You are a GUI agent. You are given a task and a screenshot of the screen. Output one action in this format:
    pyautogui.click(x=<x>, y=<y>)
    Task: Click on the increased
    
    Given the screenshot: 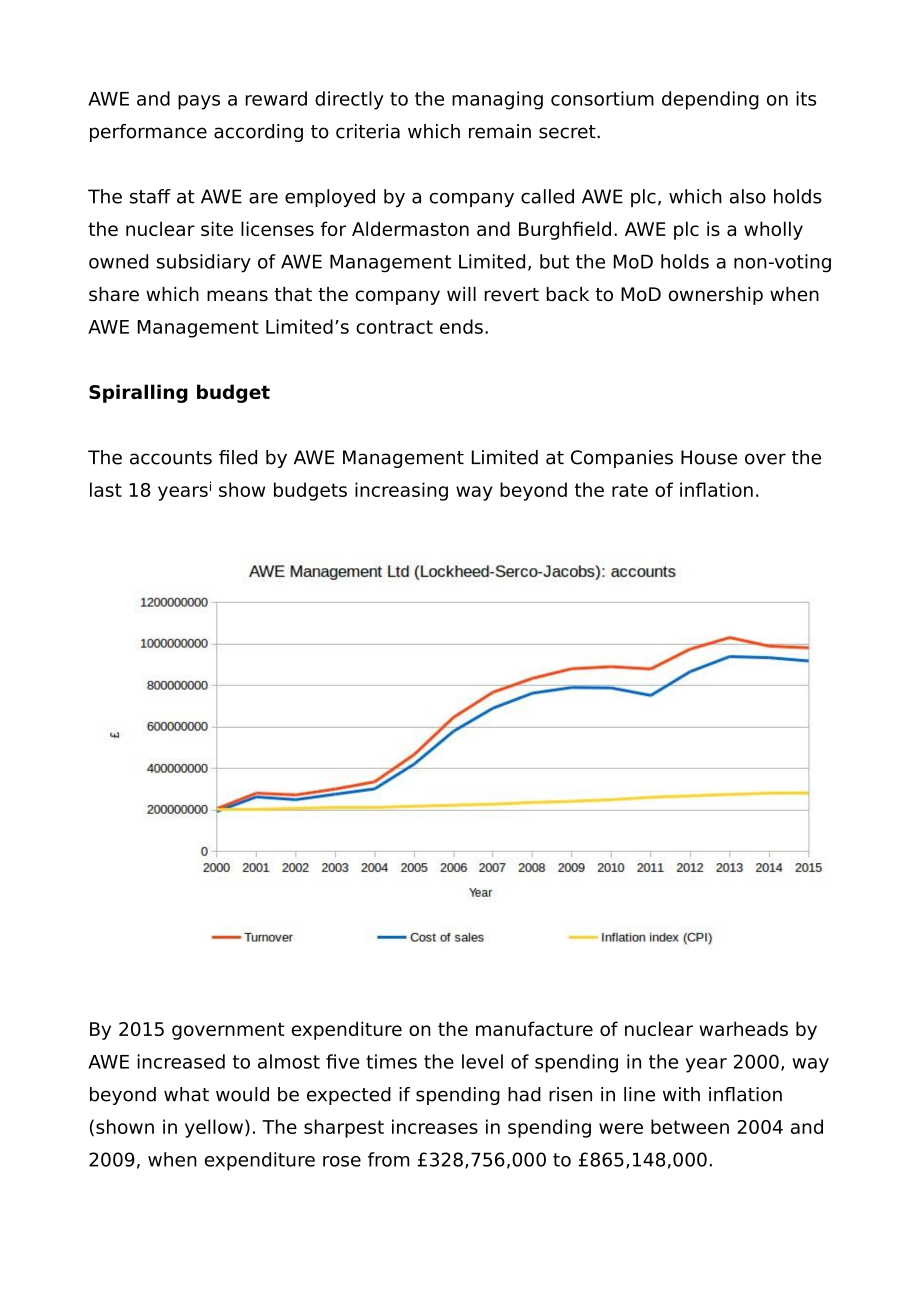 What is the action you would take?
    pyautogui.click(x=181, y=1061)
